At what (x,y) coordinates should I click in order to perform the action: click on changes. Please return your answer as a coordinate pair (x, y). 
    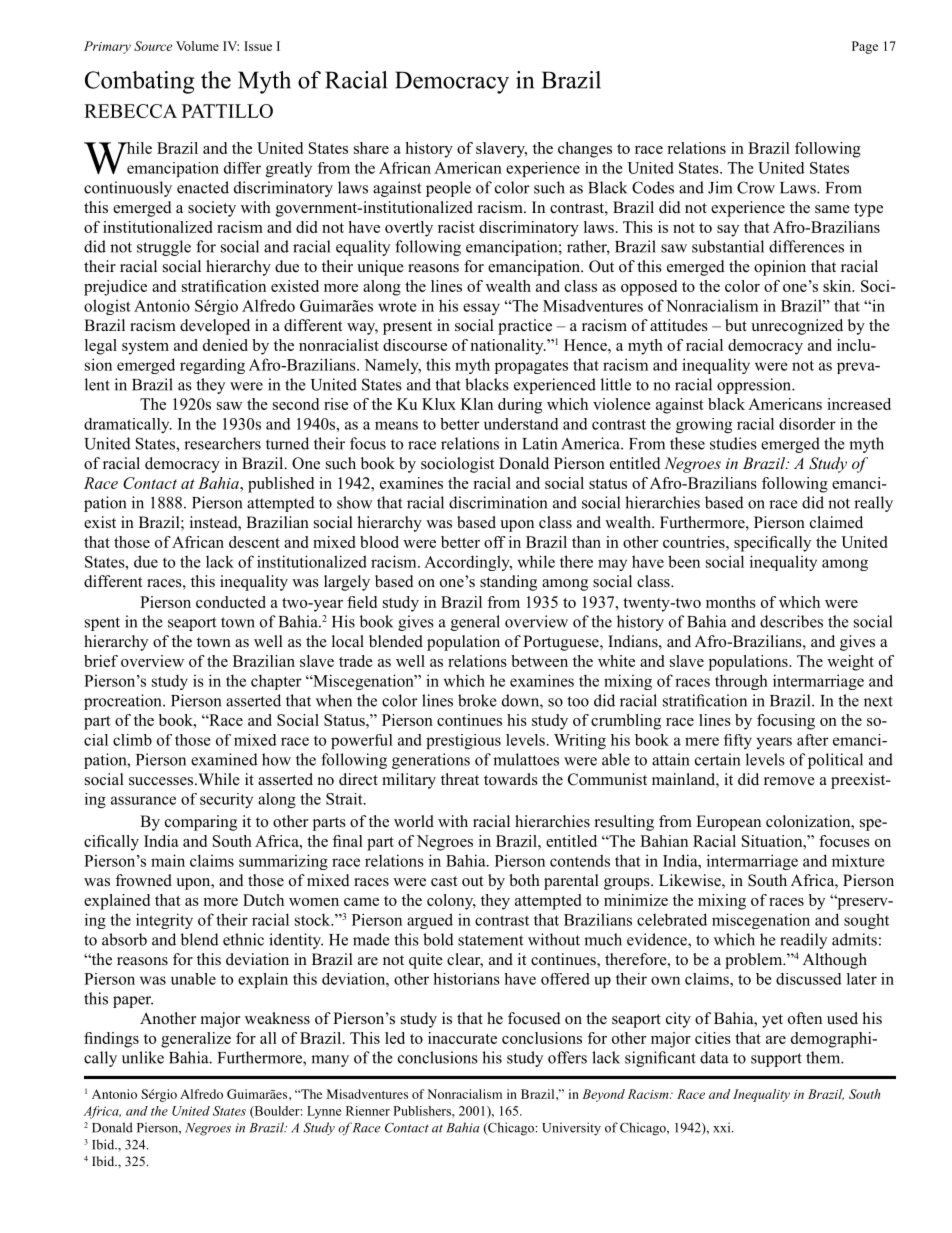
    Looking at the image, I should click on (585, 150).
